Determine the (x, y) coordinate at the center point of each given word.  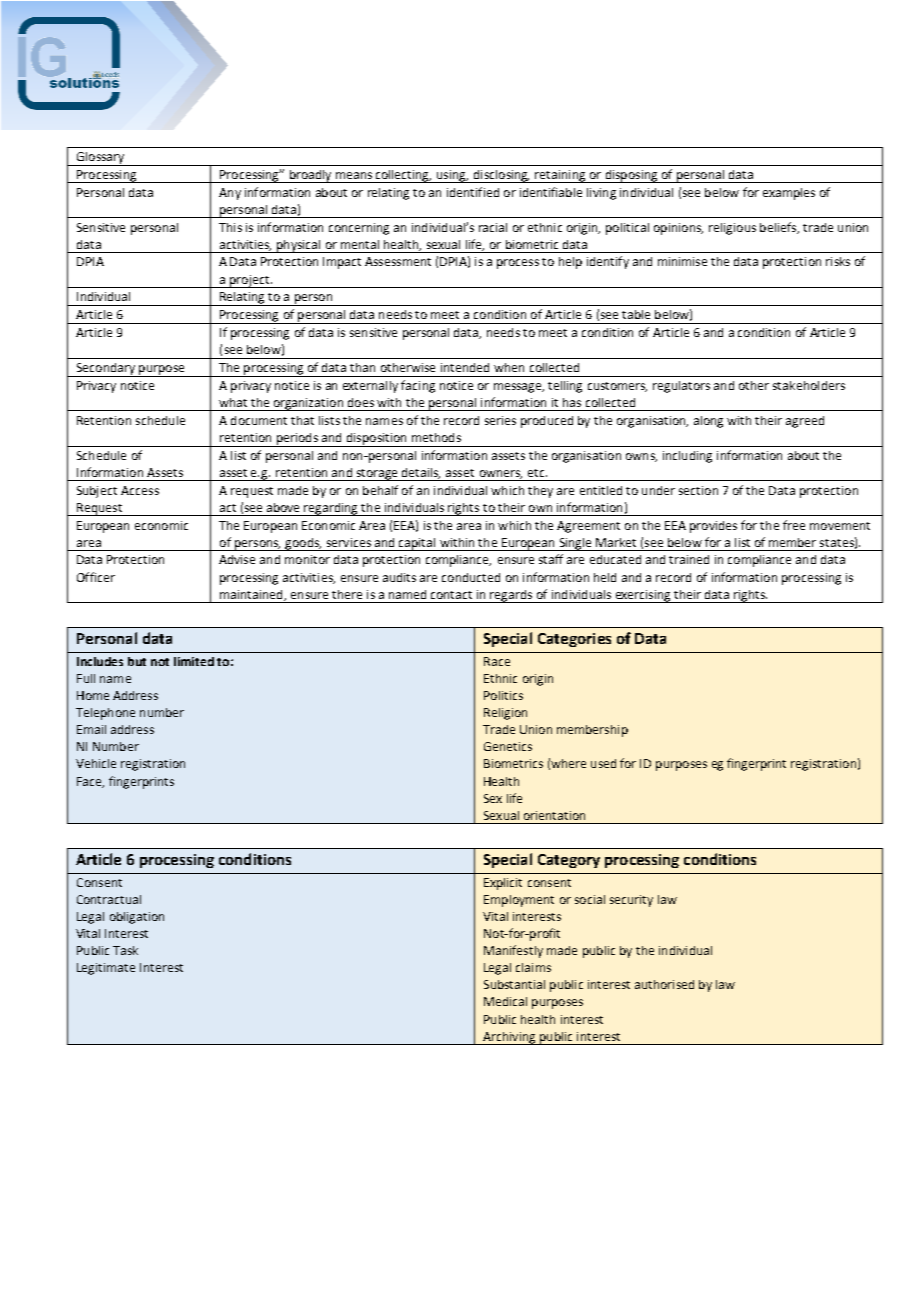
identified (473, 192)
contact (451, 595)
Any (230, 194)
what (233, 402)
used (603, 763)
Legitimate (106, 969)
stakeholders (809, 385)
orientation (554, 815)
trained (689, 559)
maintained (252, 595)
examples (789, 194)
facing (418, 386)
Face (90, 782)
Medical (505, 1001)
